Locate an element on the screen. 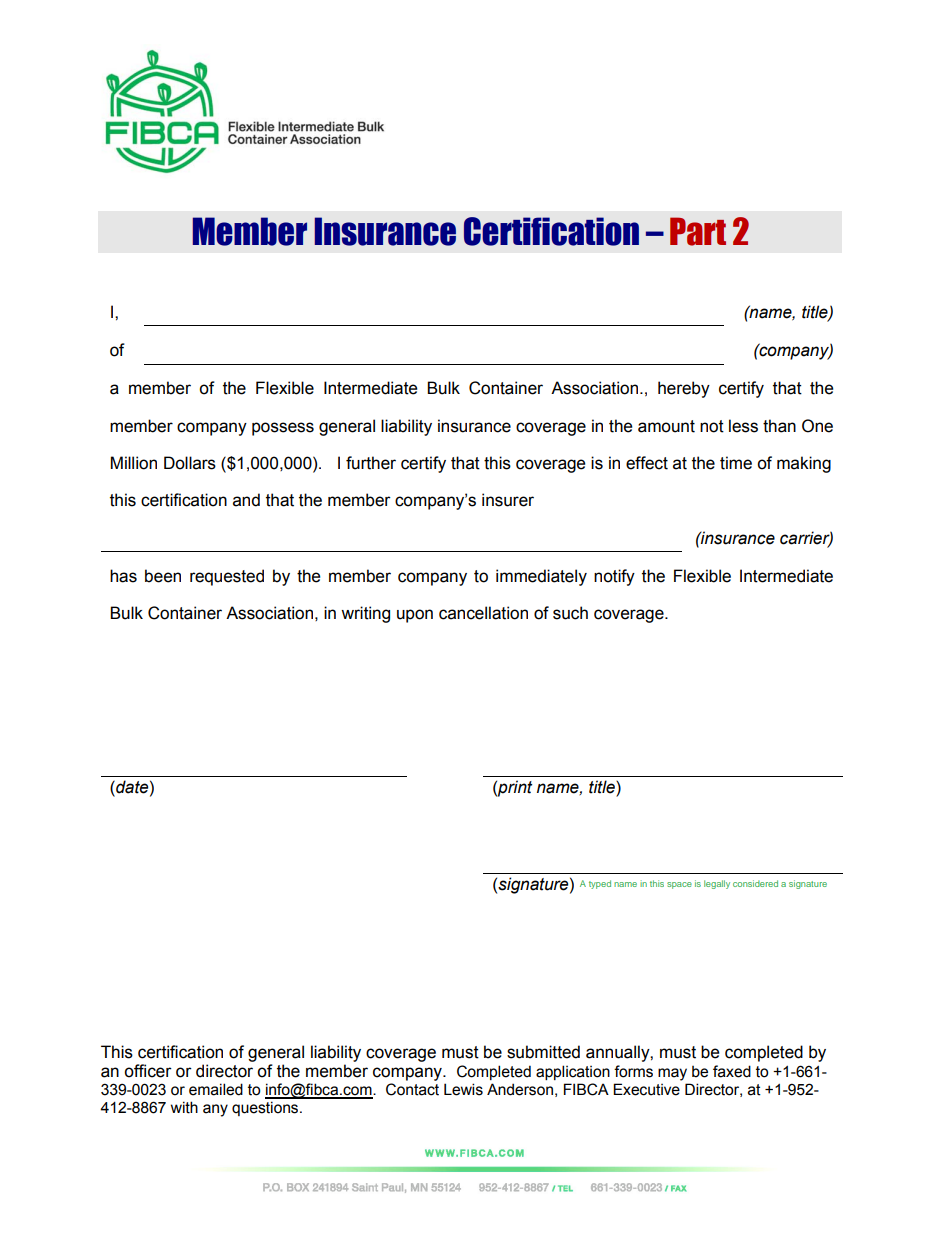 This screenshot has width=952, height=1233. writing is located at coordinates (365, 614).
